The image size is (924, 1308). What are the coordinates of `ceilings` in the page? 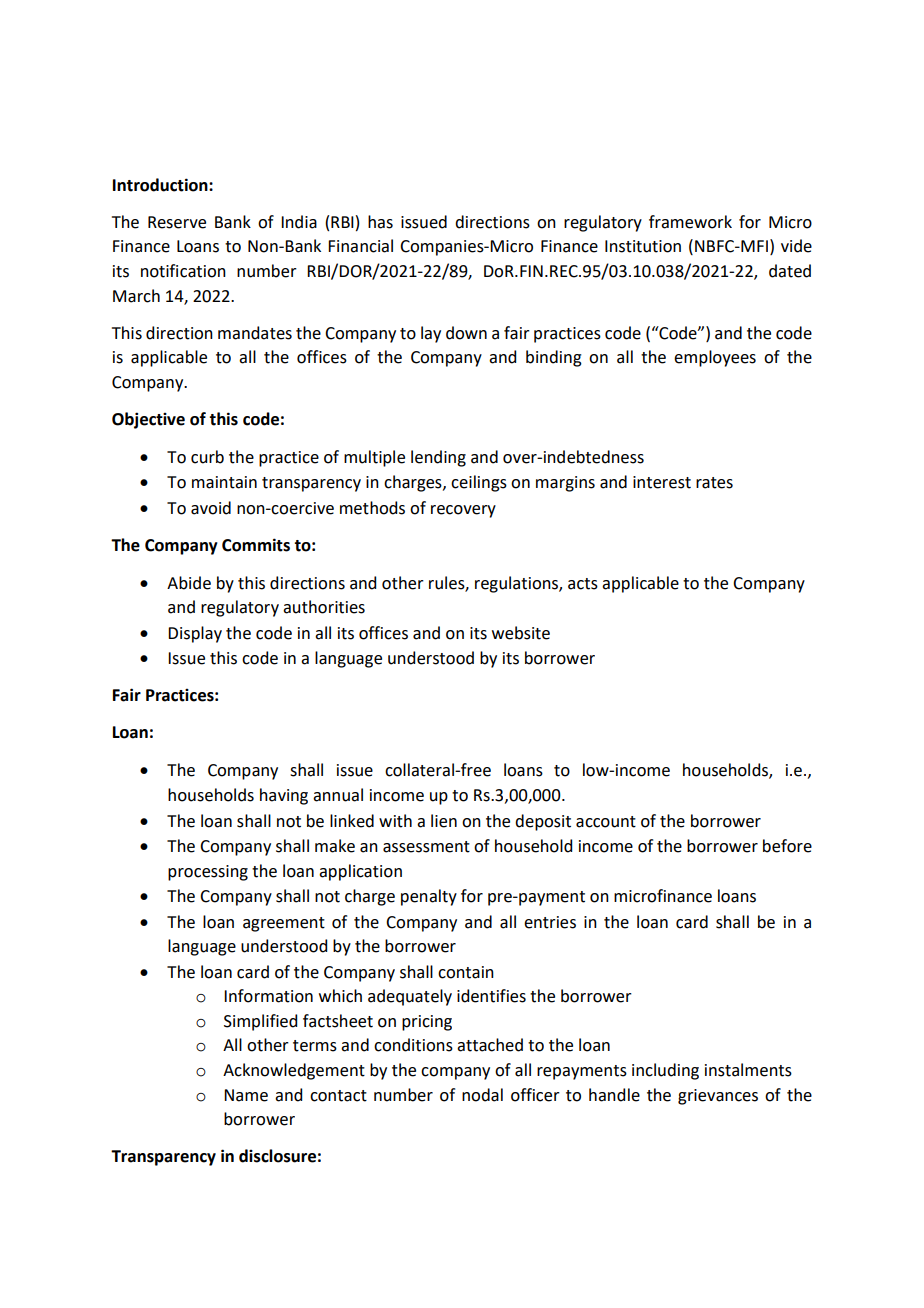 It's located at (479, 483).
